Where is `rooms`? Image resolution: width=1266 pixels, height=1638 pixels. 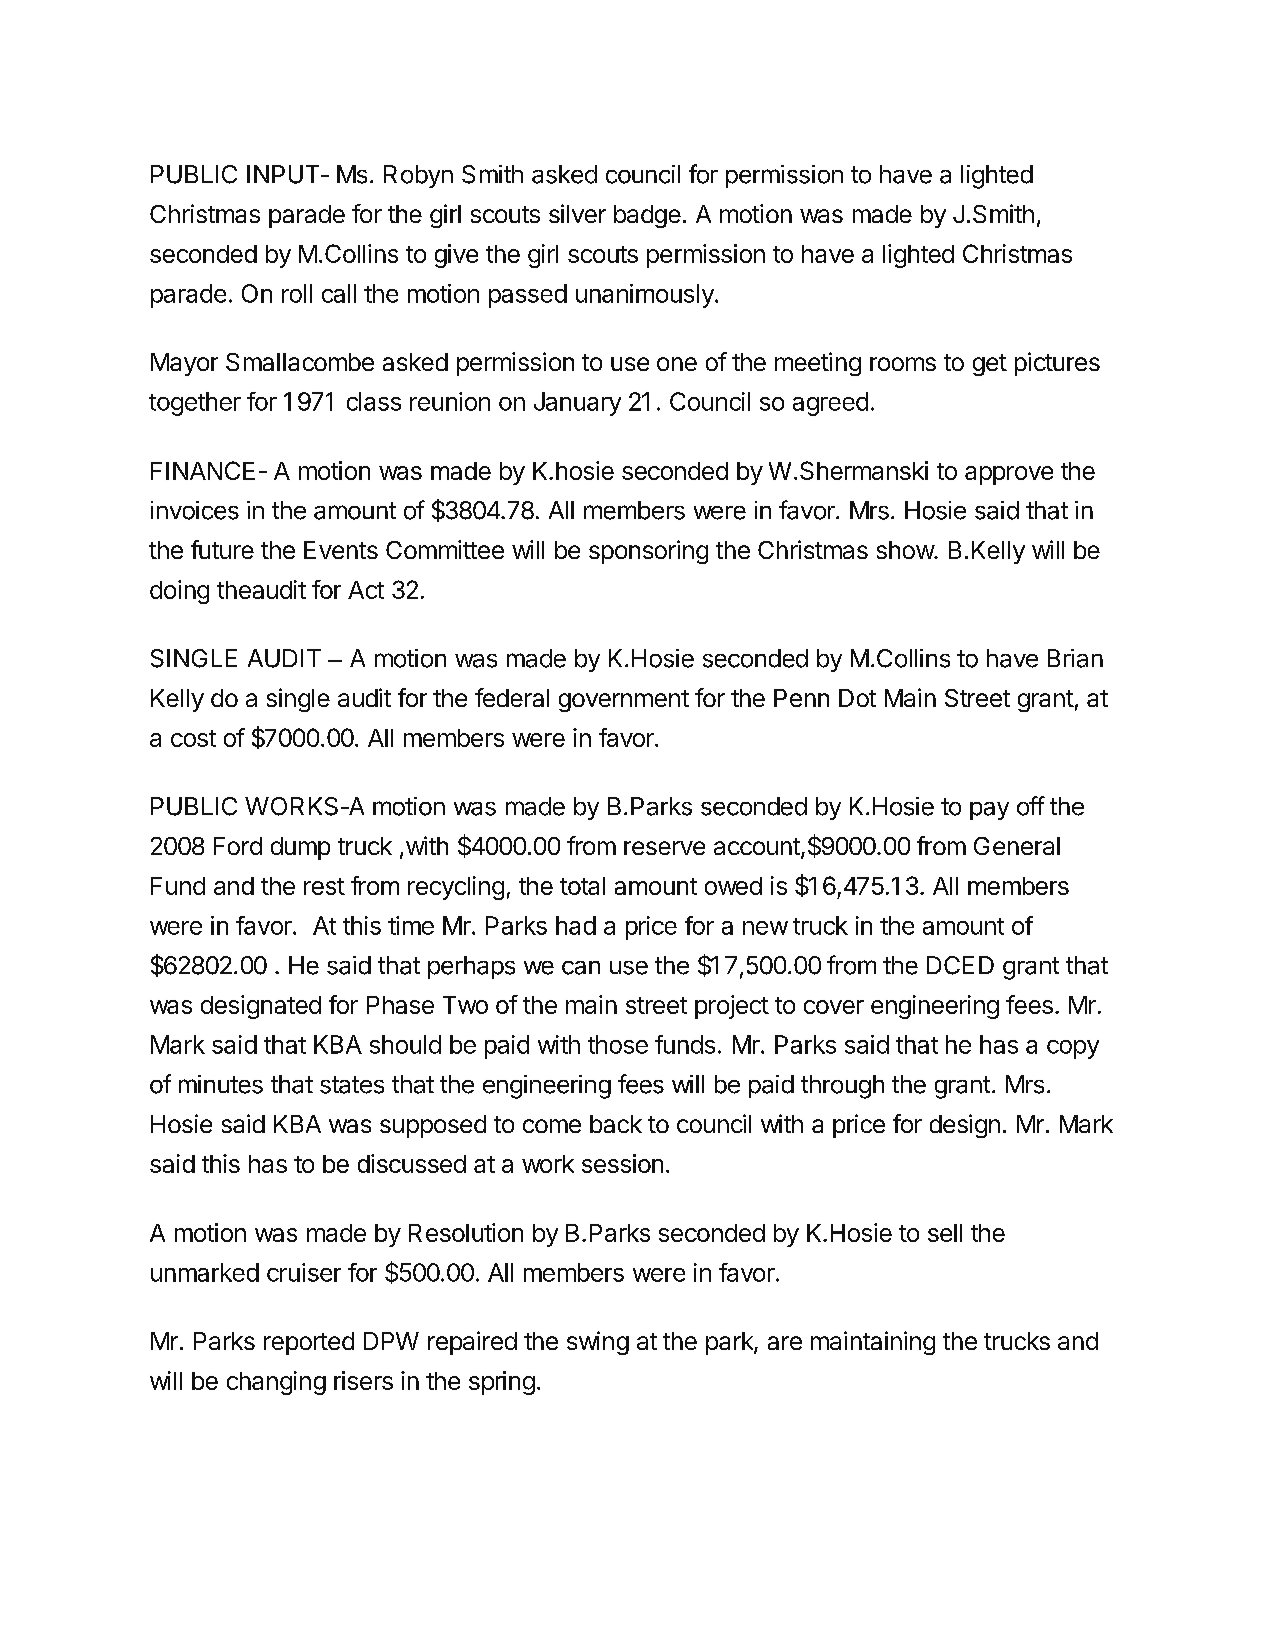
rooms is located at coordinates (903, 364).
